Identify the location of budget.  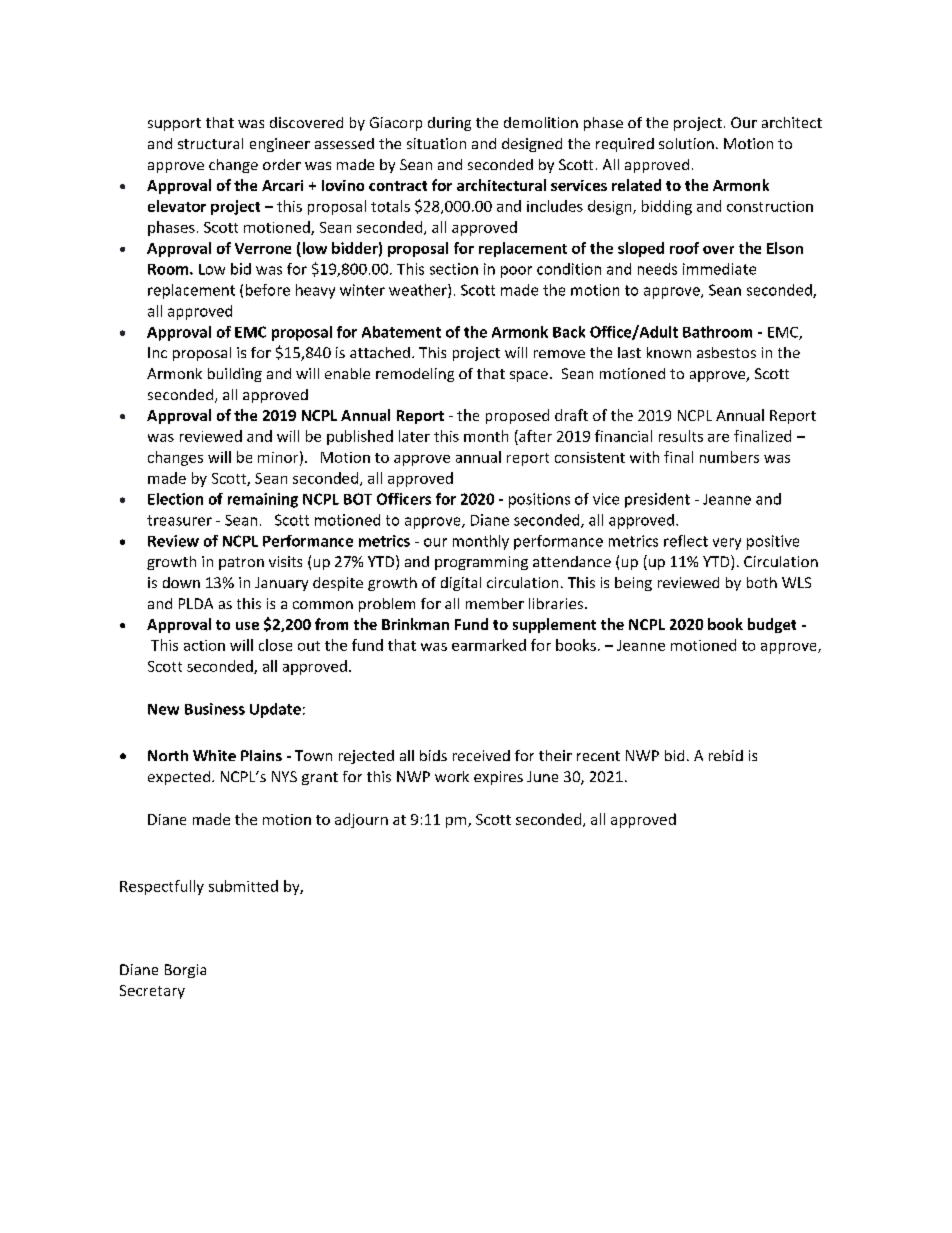
(772, 625).
